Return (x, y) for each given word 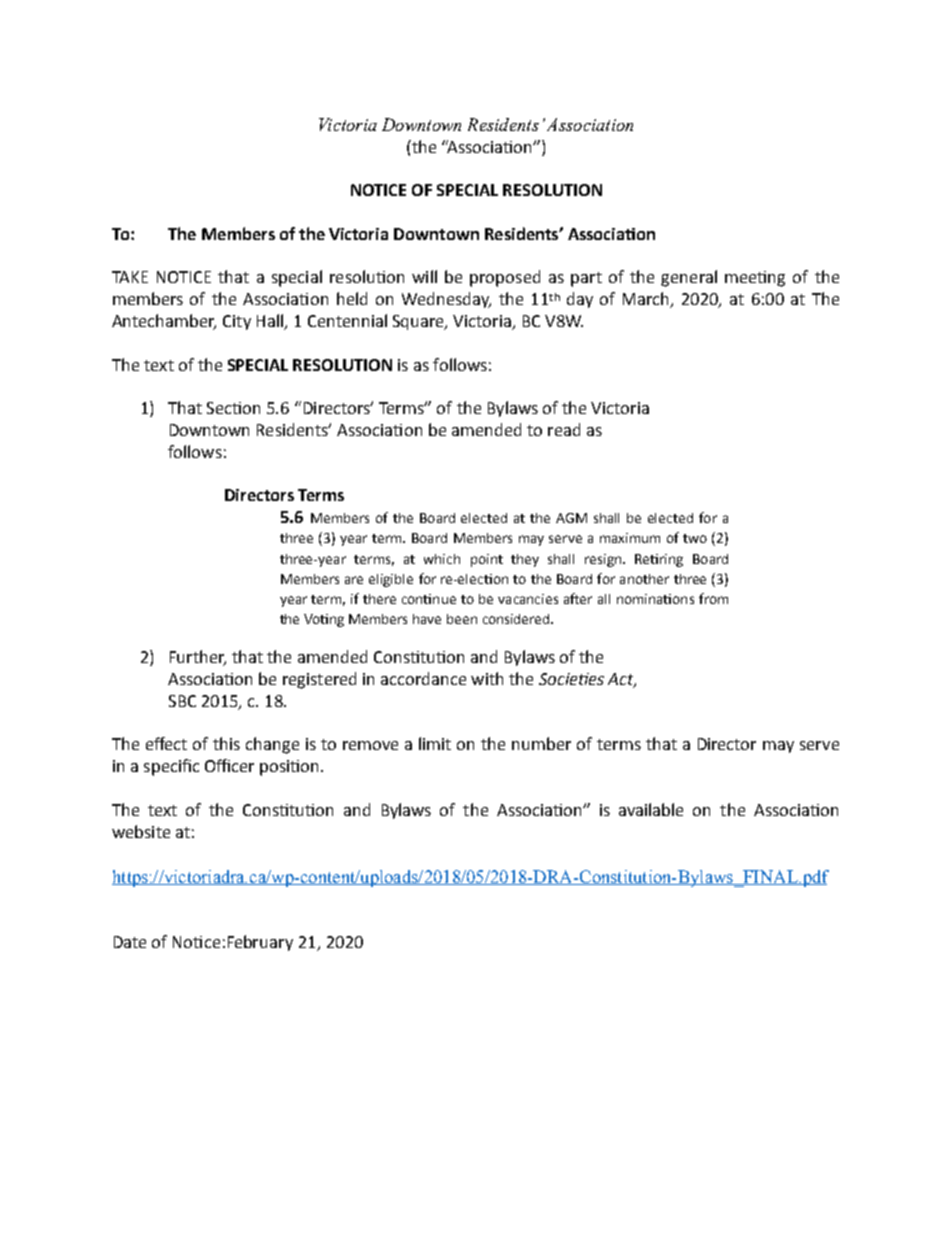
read (564, 429)
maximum (630, 538)
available (651, 809)
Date (130, 942)
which (442, 559)
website (141, 831)
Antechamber (164, 322)
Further (198, 658)
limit (435, 743)
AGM (571, 518)
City (237, 322)
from (713, 598)
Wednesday (446, 300)
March (647, 300)
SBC (182, 701)
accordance (423, 678)
